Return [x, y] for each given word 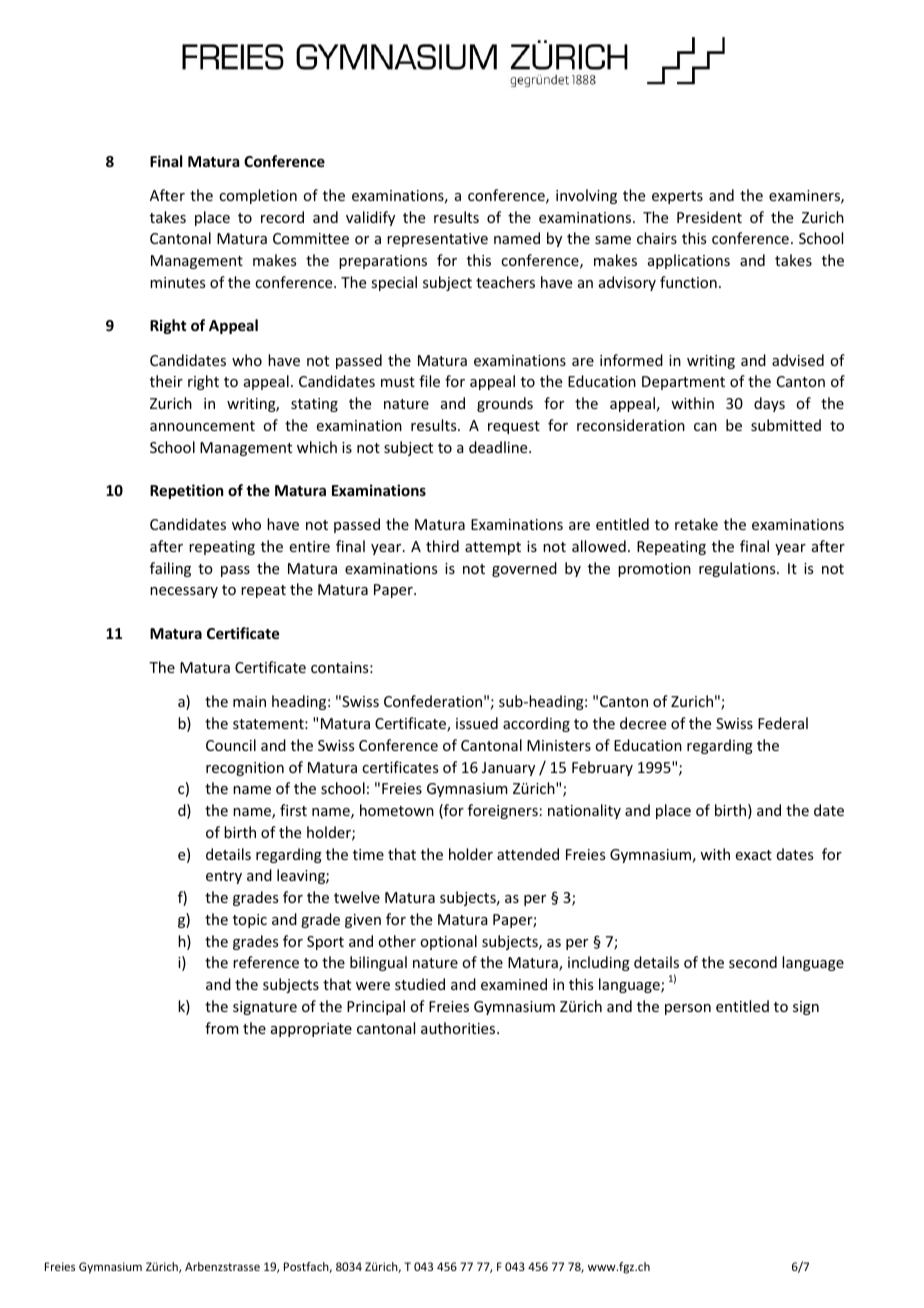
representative [437, 240]
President [709, 217]
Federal [783, 723]
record [282, 217]
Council [231, 745]
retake [696, 524]
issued [477, 723]
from [222, 1028]
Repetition [186, 491]
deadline [499, 447]
